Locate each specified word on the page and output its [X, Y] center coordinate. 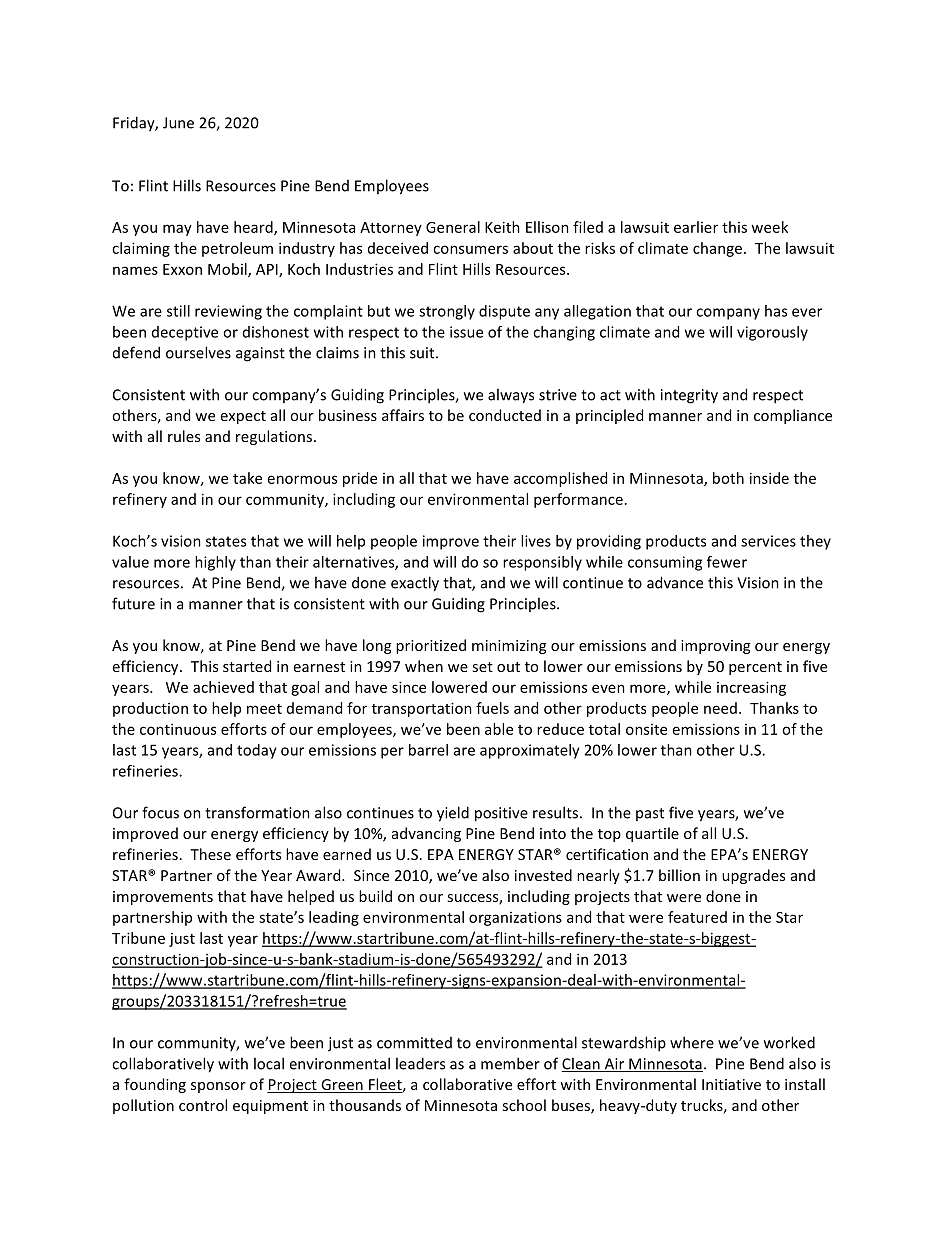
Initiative [731, 1084]
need [720, 708]
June [178, 123]
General [453, 227]
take [247, 478]
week [769, 227]
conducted [505, 415]
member [510, 1063]
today [257, 751]
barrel [428, 750]
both [728, 478]
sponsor [218, 1087]
